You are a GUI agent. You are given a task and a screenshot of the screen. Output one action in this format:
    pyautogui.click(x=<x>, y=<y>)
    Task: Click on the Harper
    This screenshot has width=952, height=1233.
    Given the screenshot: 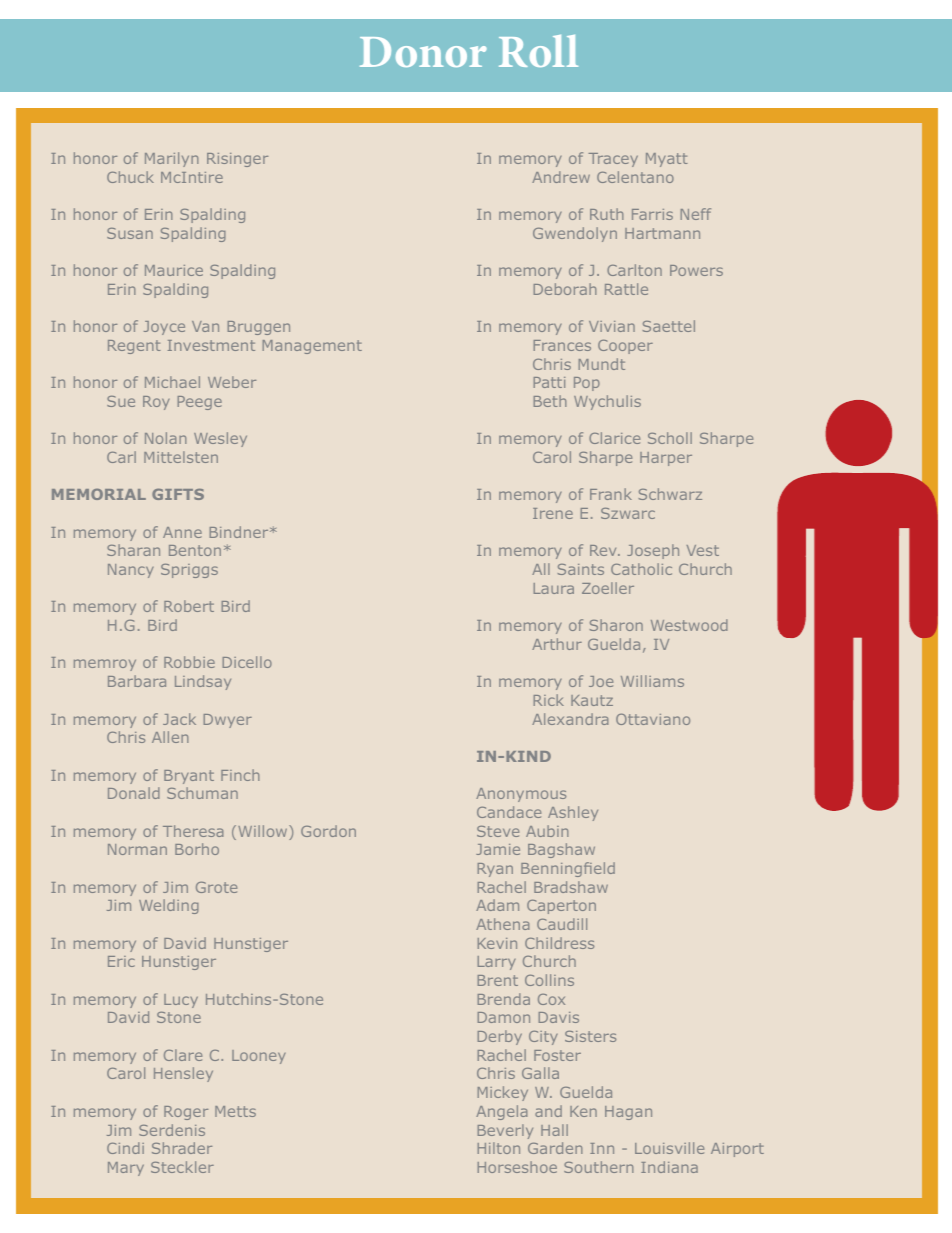 What is the action you would take?
    pyautogui.click(x=666, y=459)
